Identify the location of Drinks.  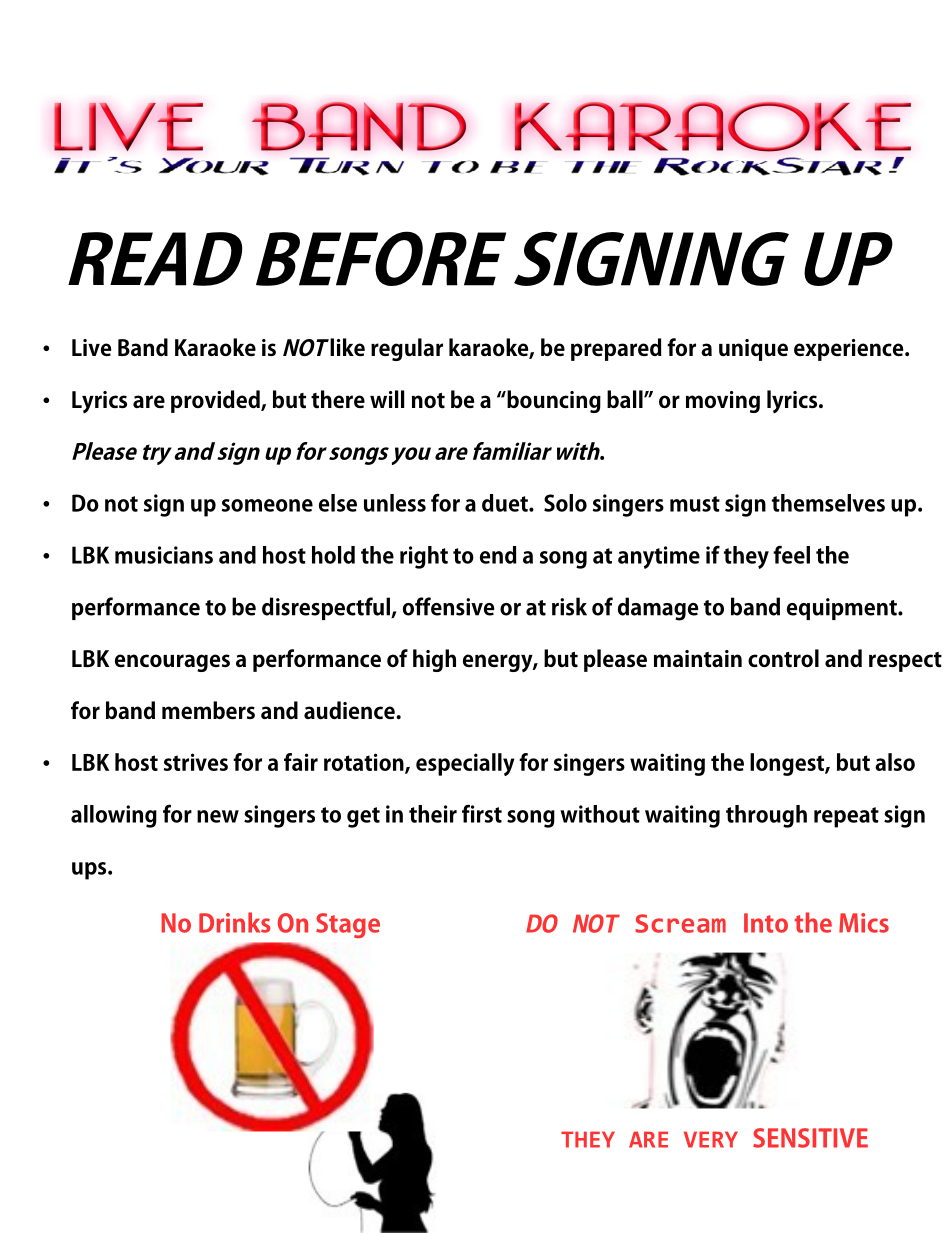
(235, 922).
